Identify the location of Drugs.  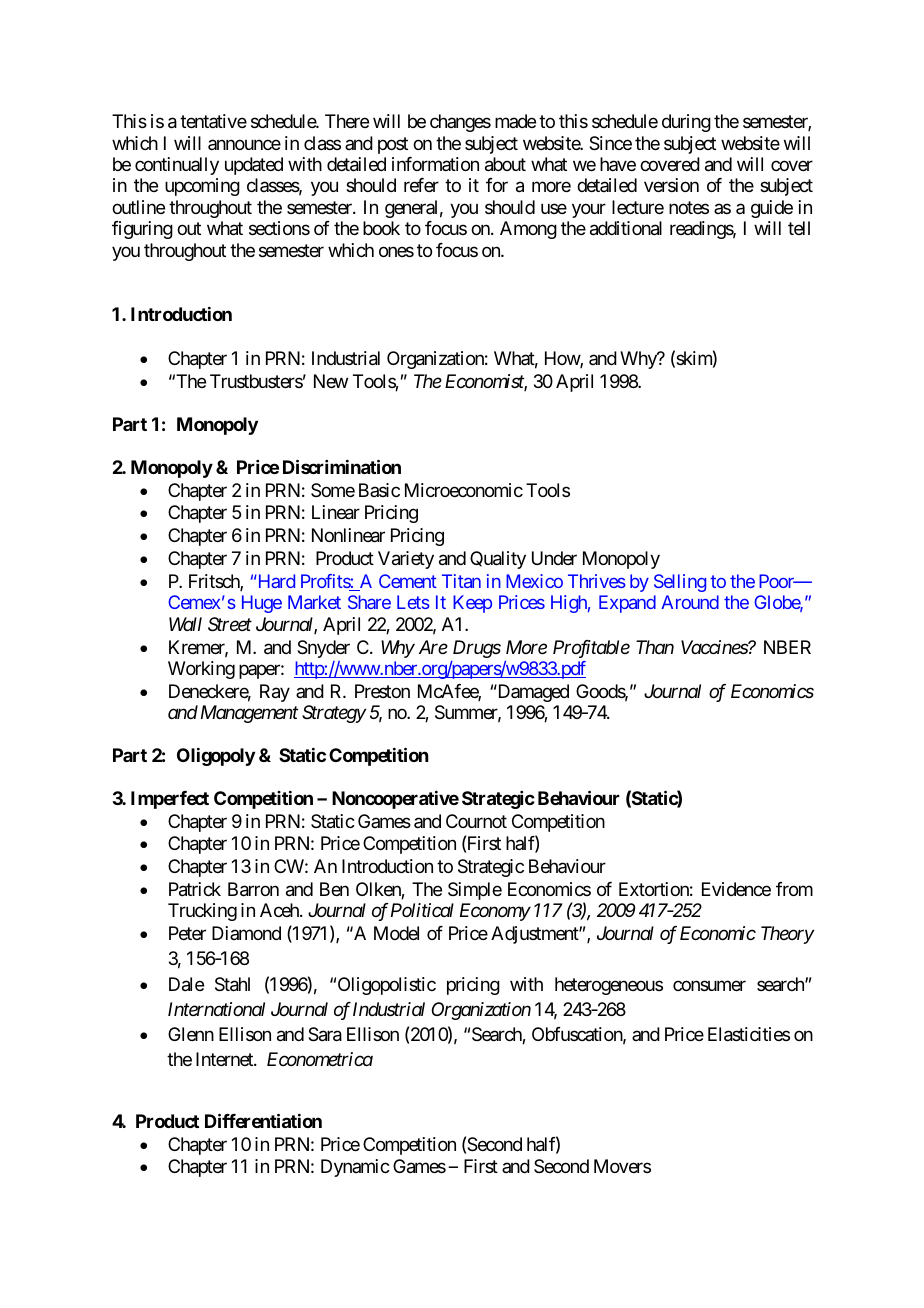
(477, 649).
